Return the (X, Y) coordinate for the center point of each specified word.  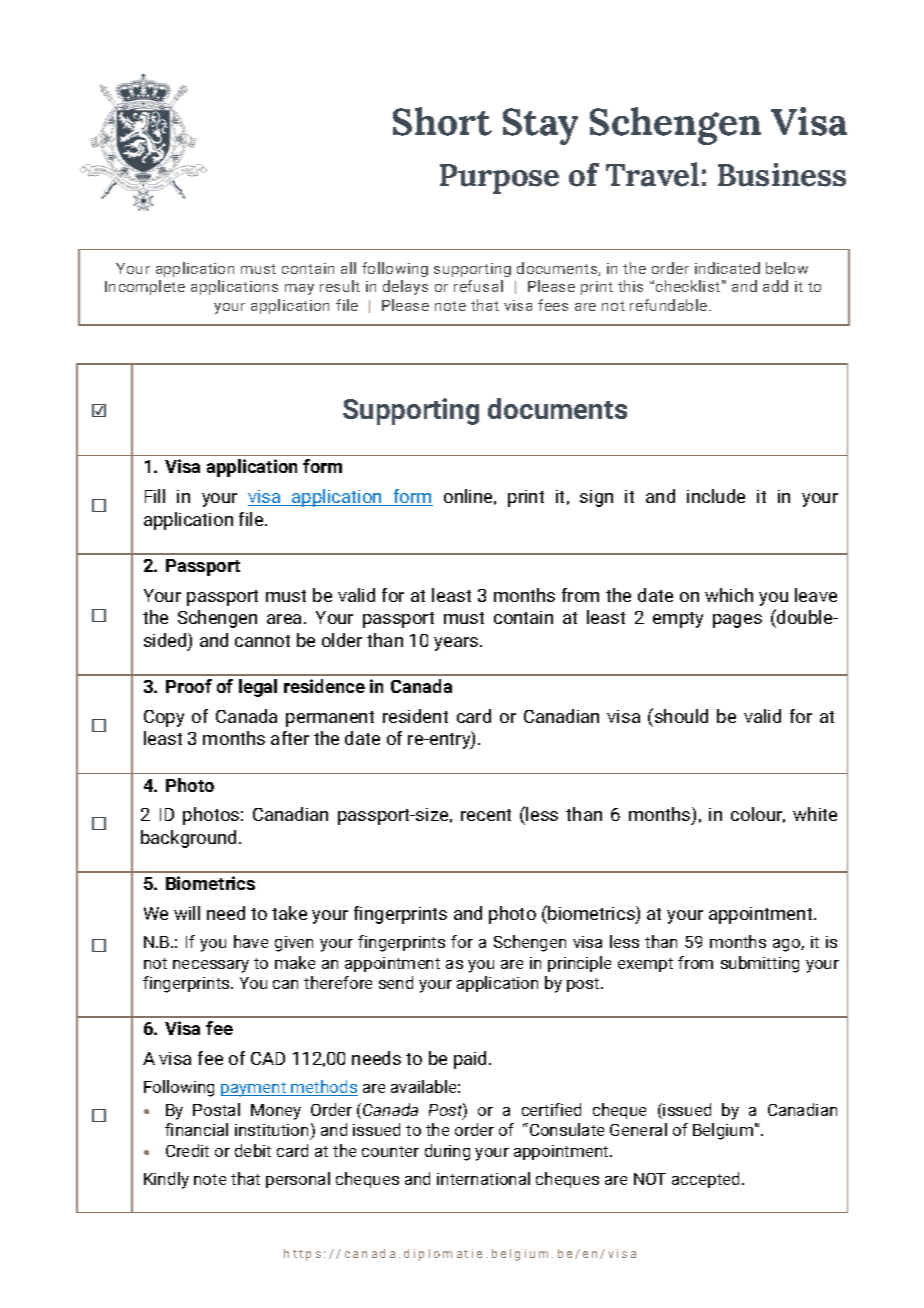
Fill (155, 496)
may (299, 289)
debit (253, 1150)
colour (758, 815)
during (447, 1152)
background (190, 839)
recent (486, 815)
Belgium (723, 1131)
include (716, 496)
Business (782, 175)
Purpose (499, 179)
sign (596, 498)
